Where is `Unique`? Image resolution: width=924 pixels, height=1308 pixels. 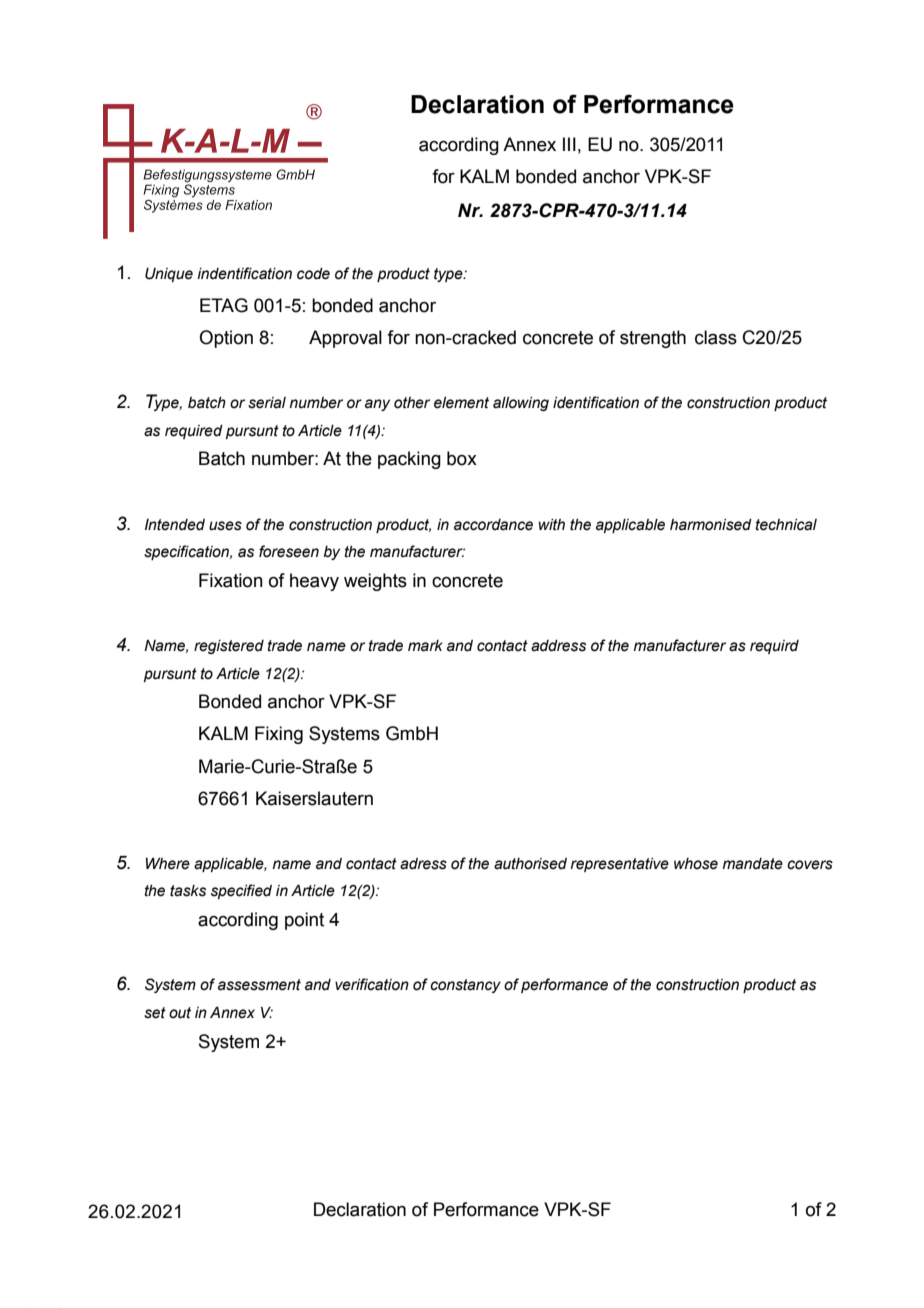
Unique is located at coordinates (169, 275).
